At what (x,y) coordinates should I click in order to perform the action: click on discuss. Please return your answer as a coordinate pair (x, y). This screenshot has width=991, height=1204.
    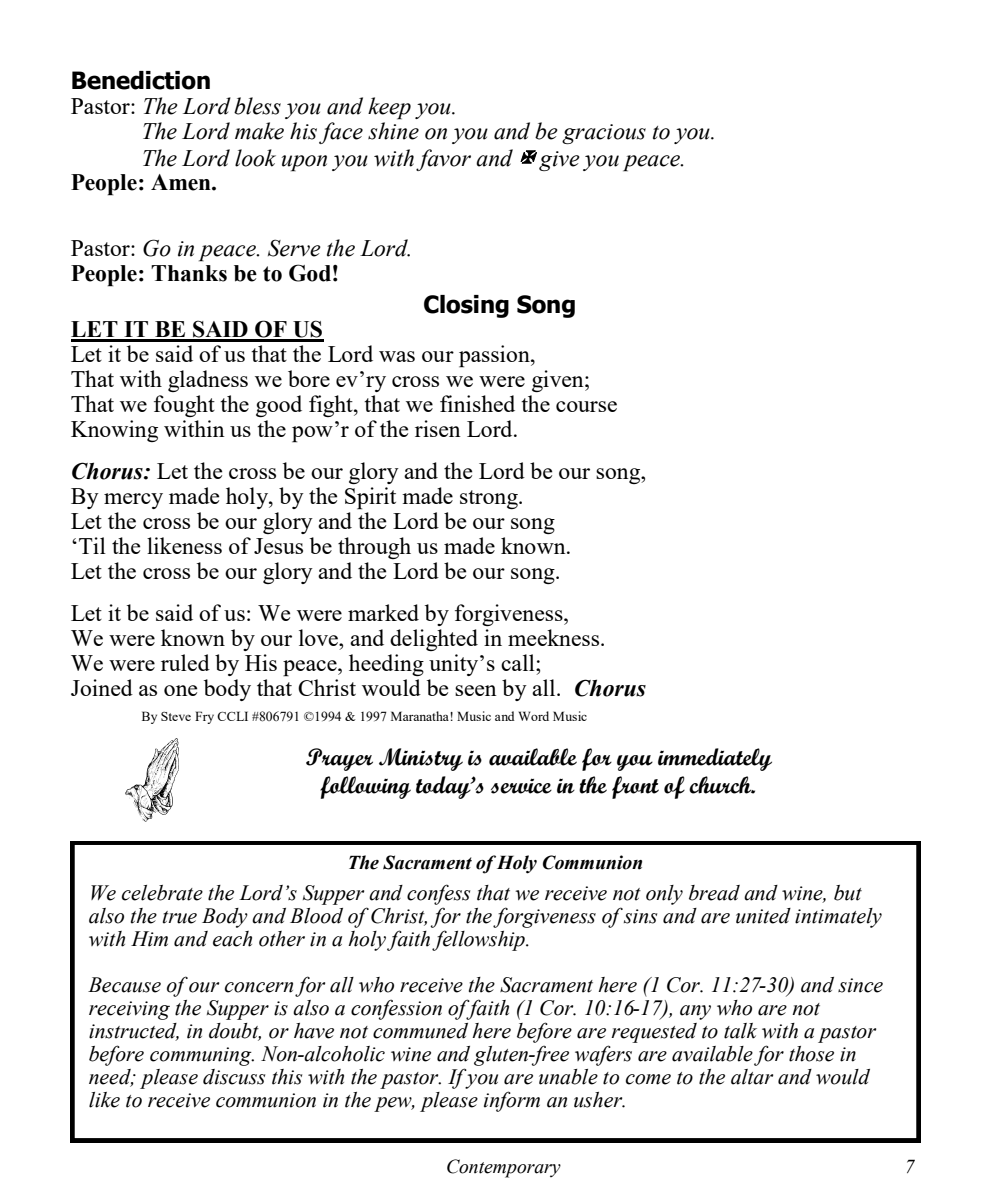
    Looking at the image, I should click on (234, 1077).
